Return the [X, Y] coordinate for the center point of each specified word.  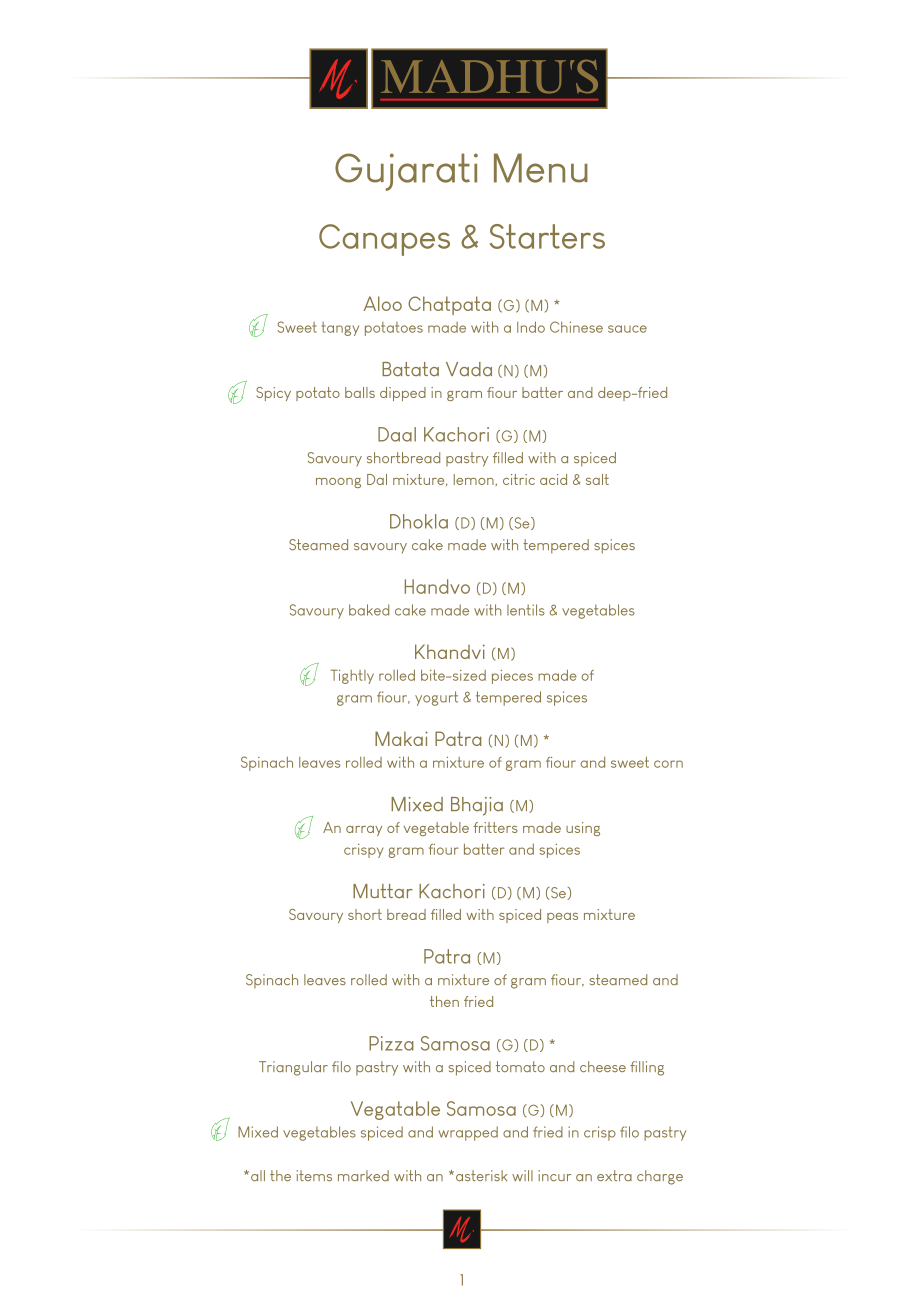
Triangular [293, 1068]
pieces [512, 677]
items [314, 1175]
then [444, 1001]
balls [360, 392]
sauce [627, 329]
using [583, 829]
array [364, 831]
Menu [541, 168]
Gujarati [406, 172]
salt [597, 479]
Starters [547, 236]
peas [562, 918]
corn [668, 764]
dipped [403, 394]
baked [369, 610]
